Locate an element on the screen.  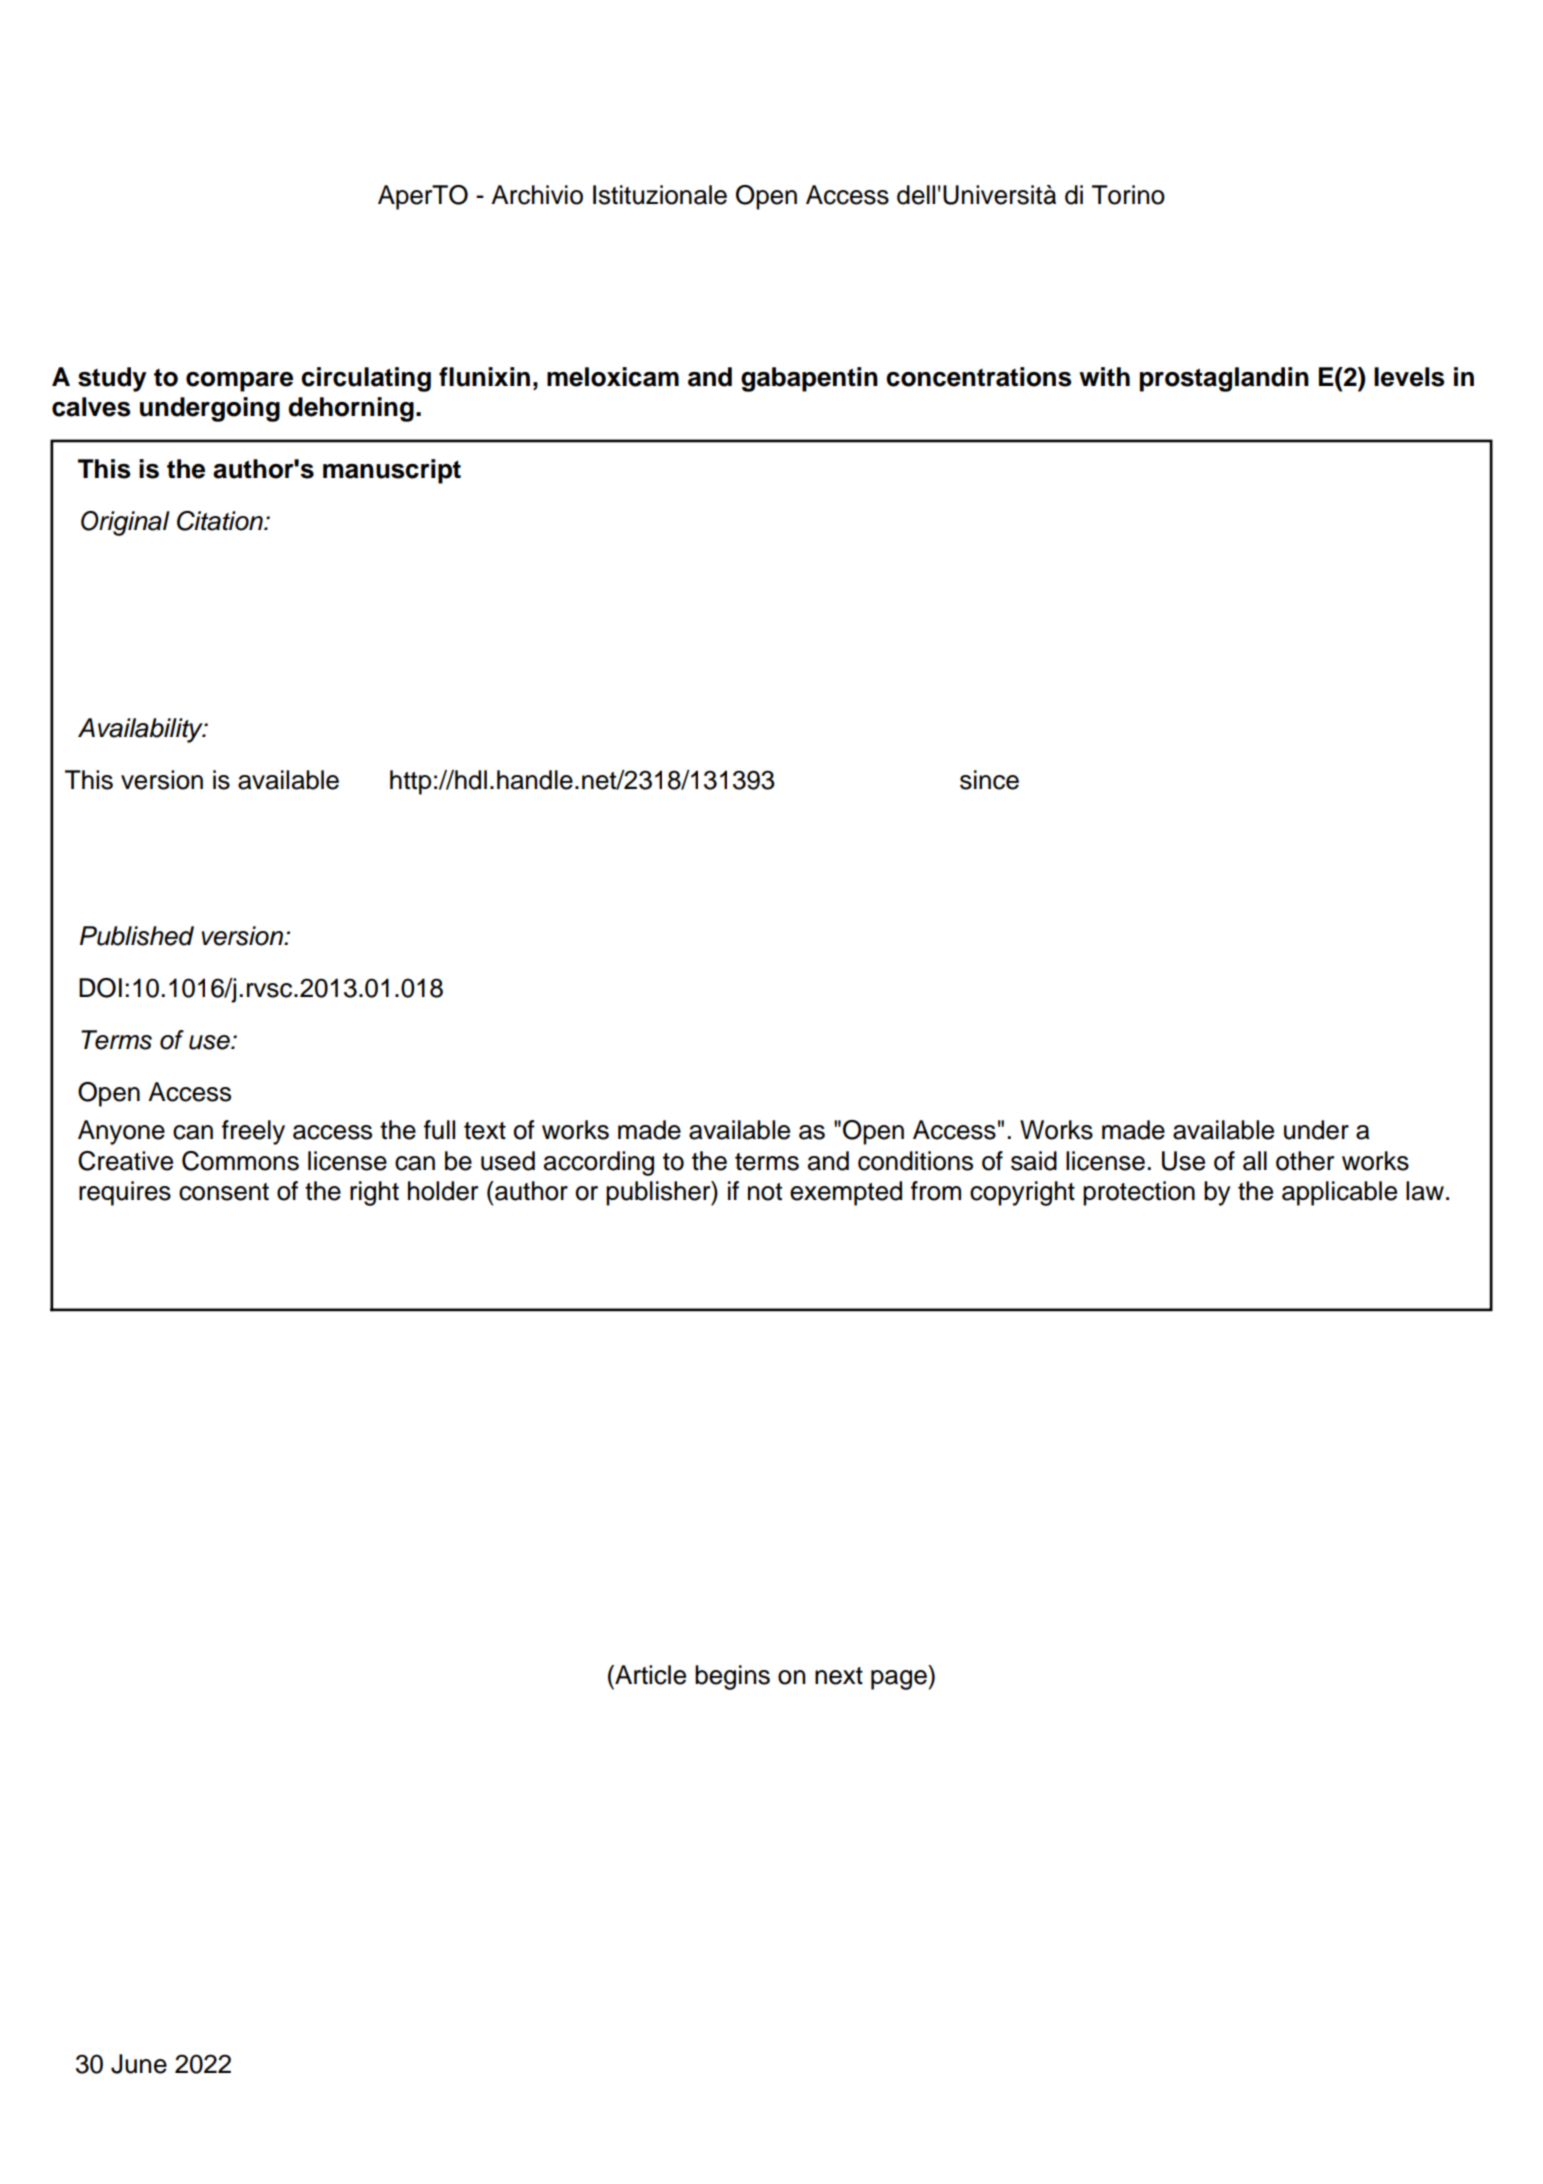
not is located at coordinates (765, 1192).
